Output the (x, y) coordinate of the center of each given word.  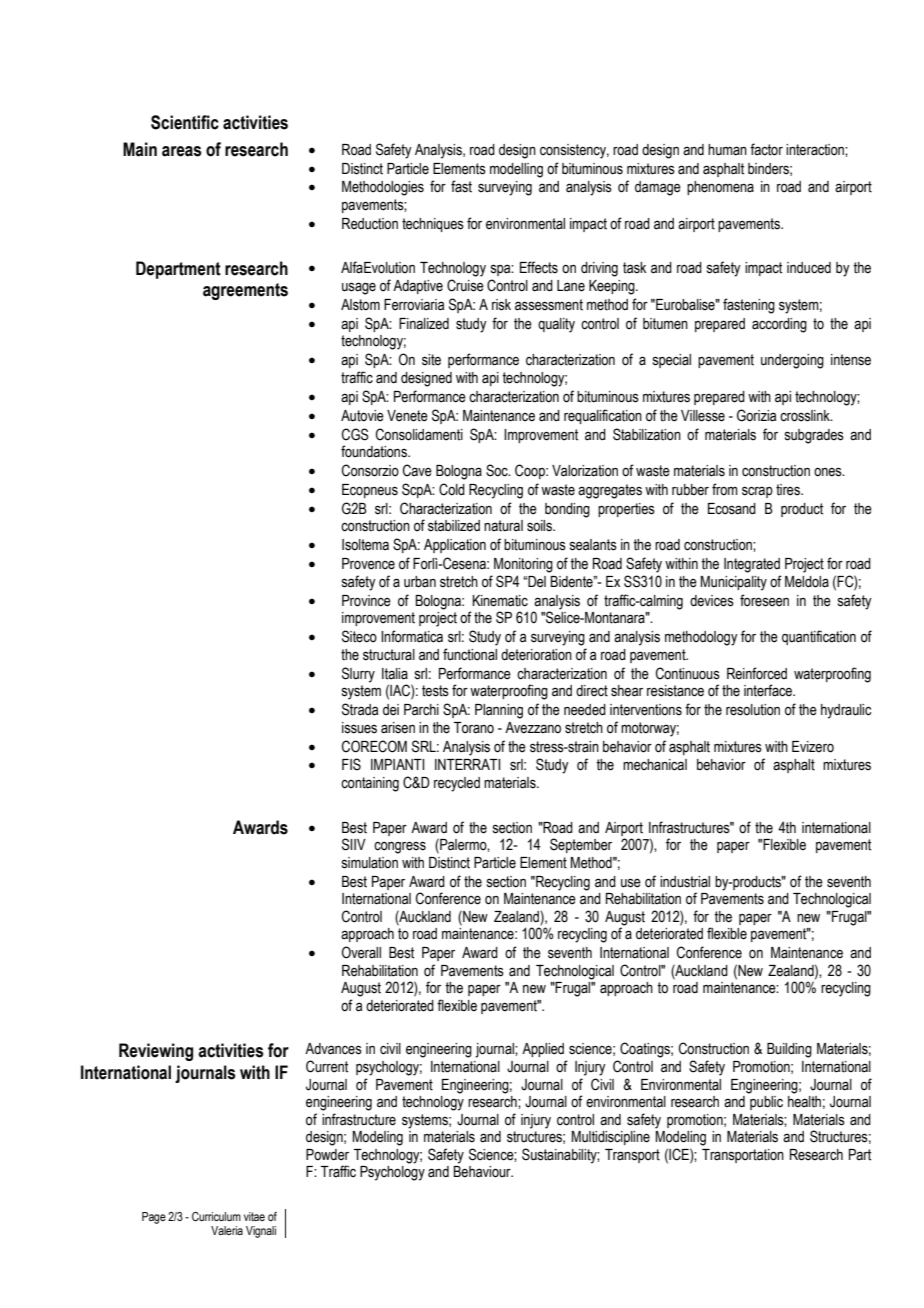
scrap (757, 492)
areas (181, 151)
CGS (355, 434)
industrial (685, 882)
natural (503, 526)
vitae (254, 1216)
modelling (516, 170)
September (581, 845)
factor (766, 149)
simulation (370, 863)
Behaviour (483, 1172)
